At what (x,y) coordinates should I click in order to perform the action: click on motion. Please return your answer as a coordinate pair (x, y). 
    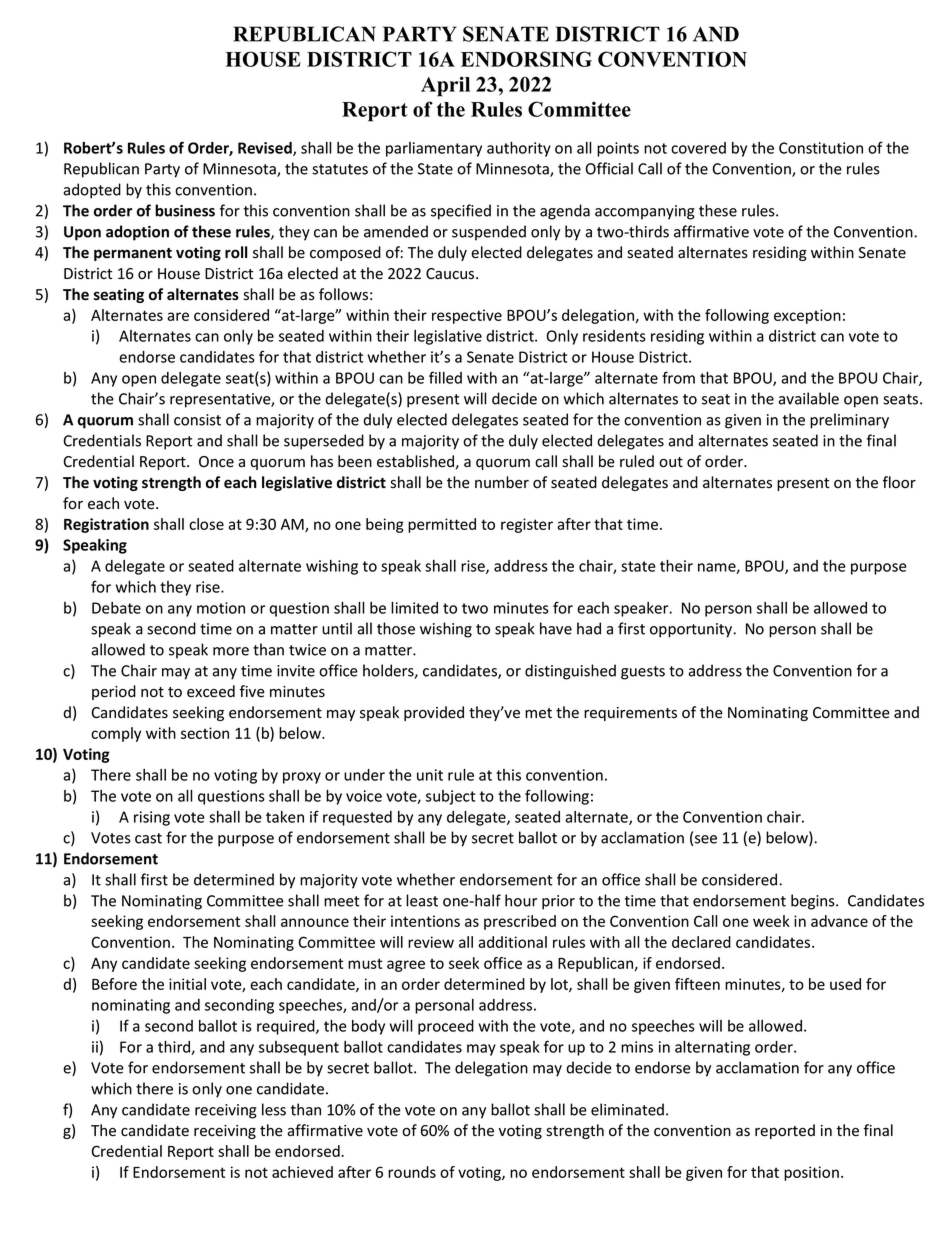
    Looking at the image, I should click on (221, 608).
